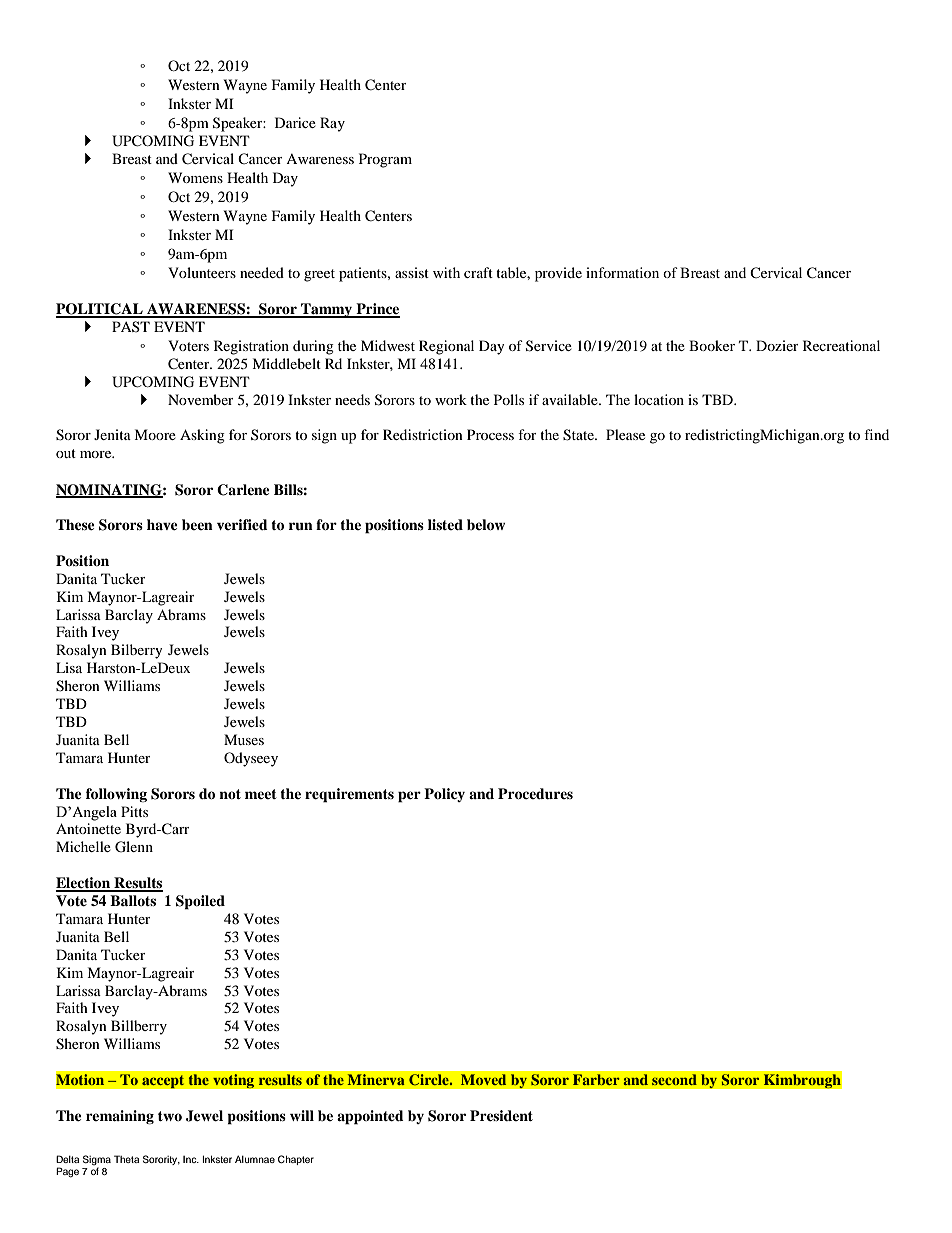 The height and width of the screenshot is (1233, 952). What do you see at coordinates (622, 272) in the screenshot?
I see `information` at bounding box center [622, 272].
